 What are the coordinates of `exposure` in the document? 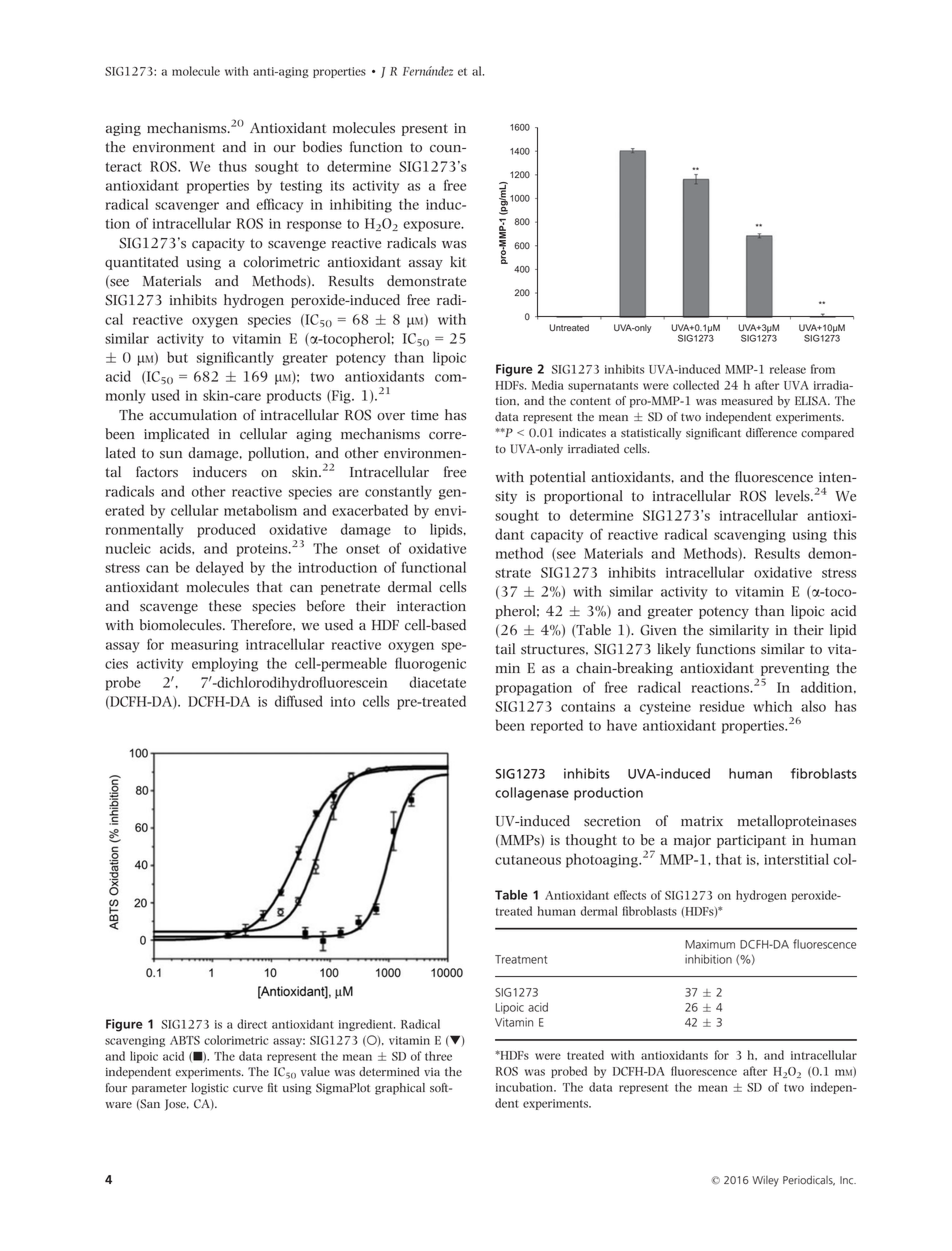 It's located at (433, 226).
